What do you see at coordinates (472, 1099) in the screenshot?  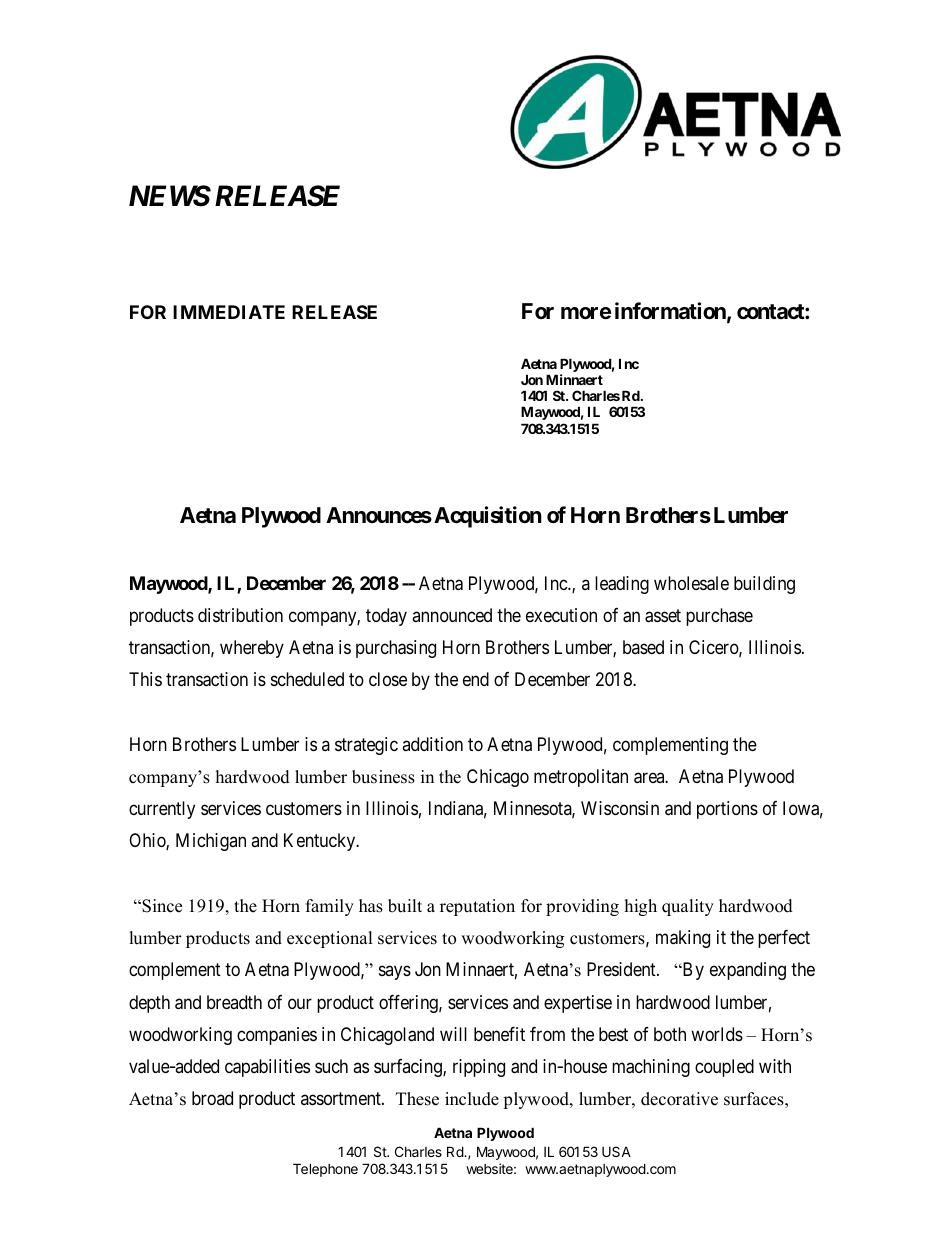 I see `include` at bounding box center [472, 1099].
